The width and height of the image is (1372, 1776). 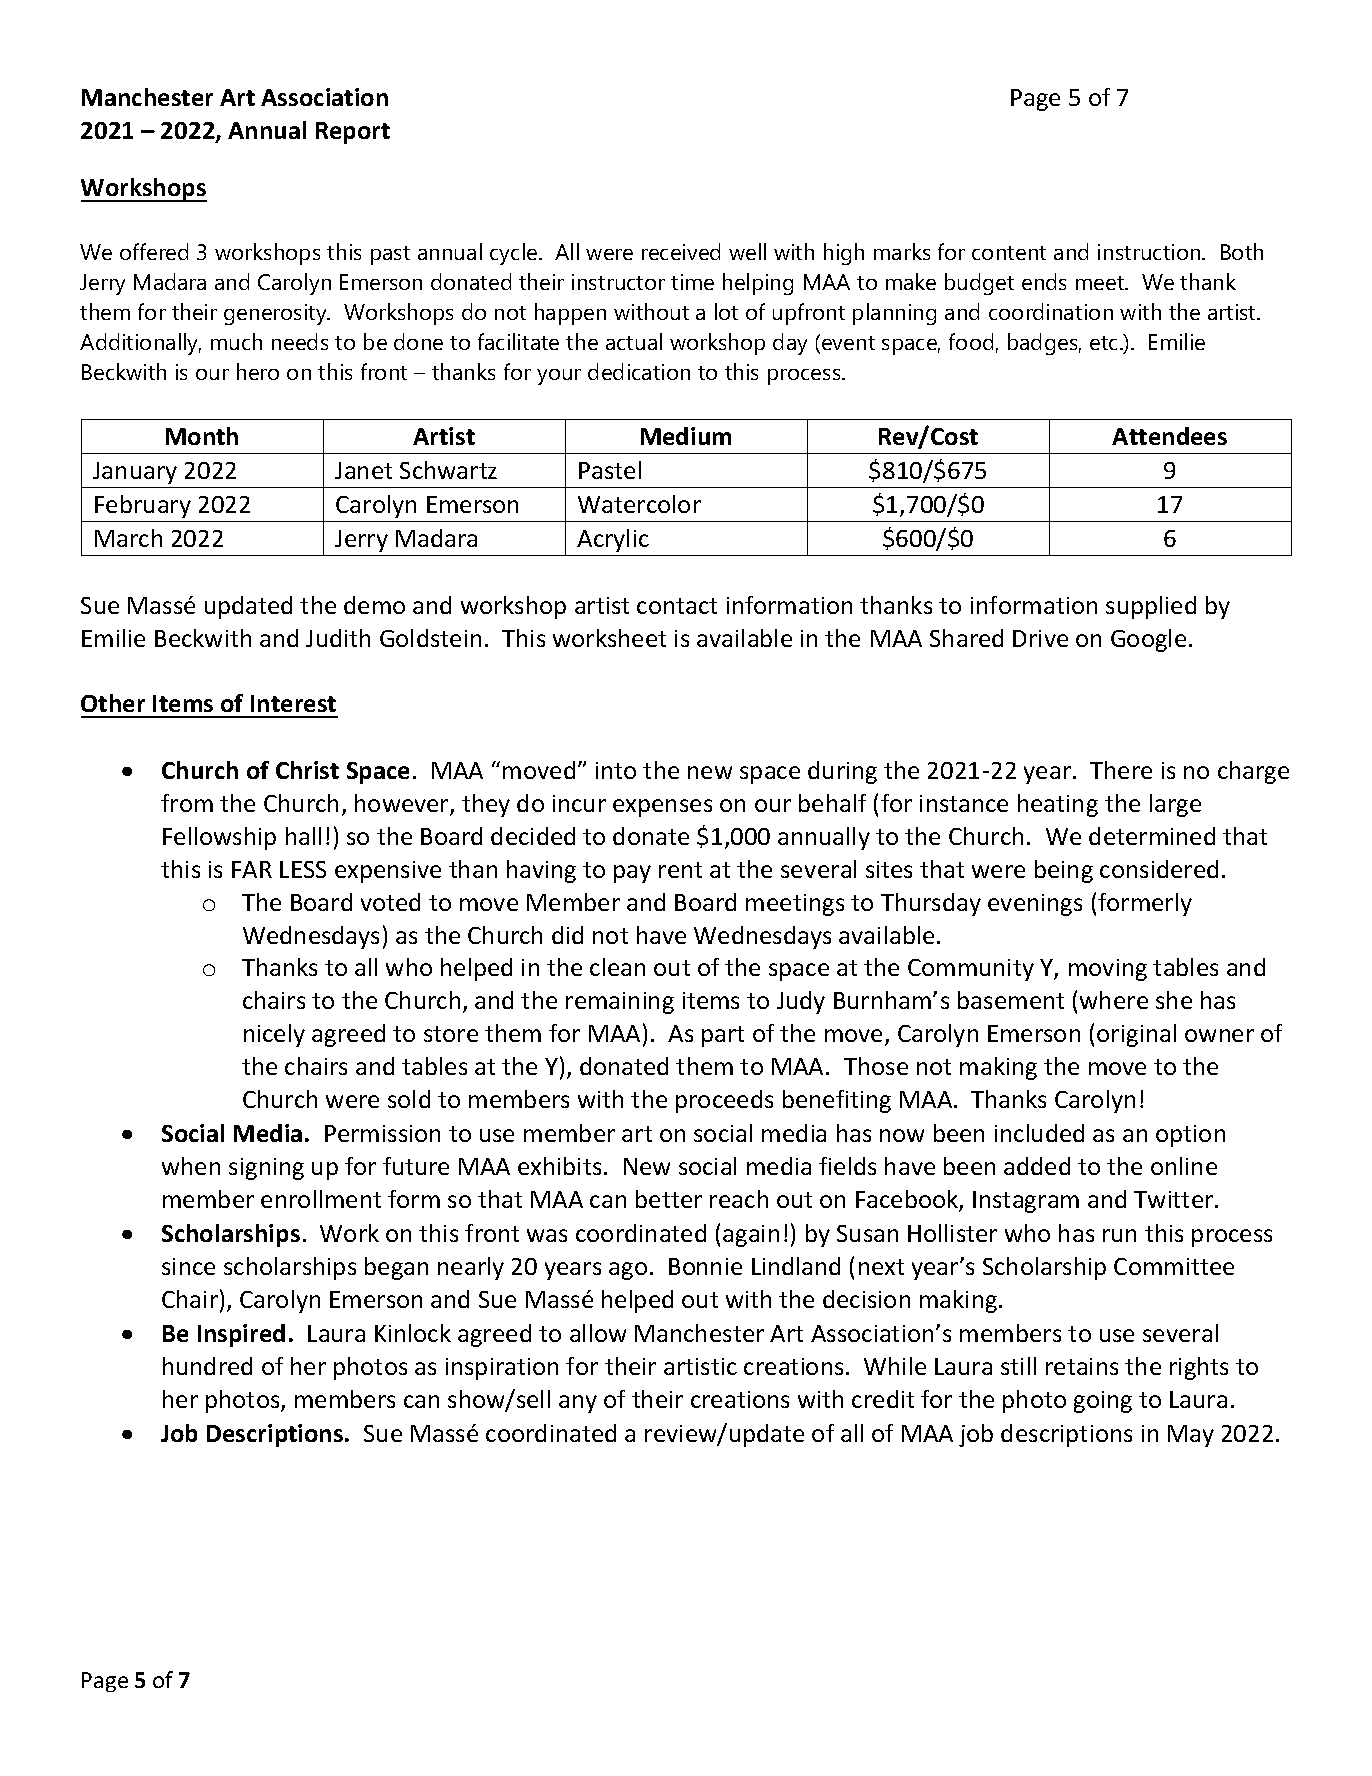 What do you see at coordinates (1169, 436) in the image?
I see `Attendees` at bounding box center [1169, 436].
